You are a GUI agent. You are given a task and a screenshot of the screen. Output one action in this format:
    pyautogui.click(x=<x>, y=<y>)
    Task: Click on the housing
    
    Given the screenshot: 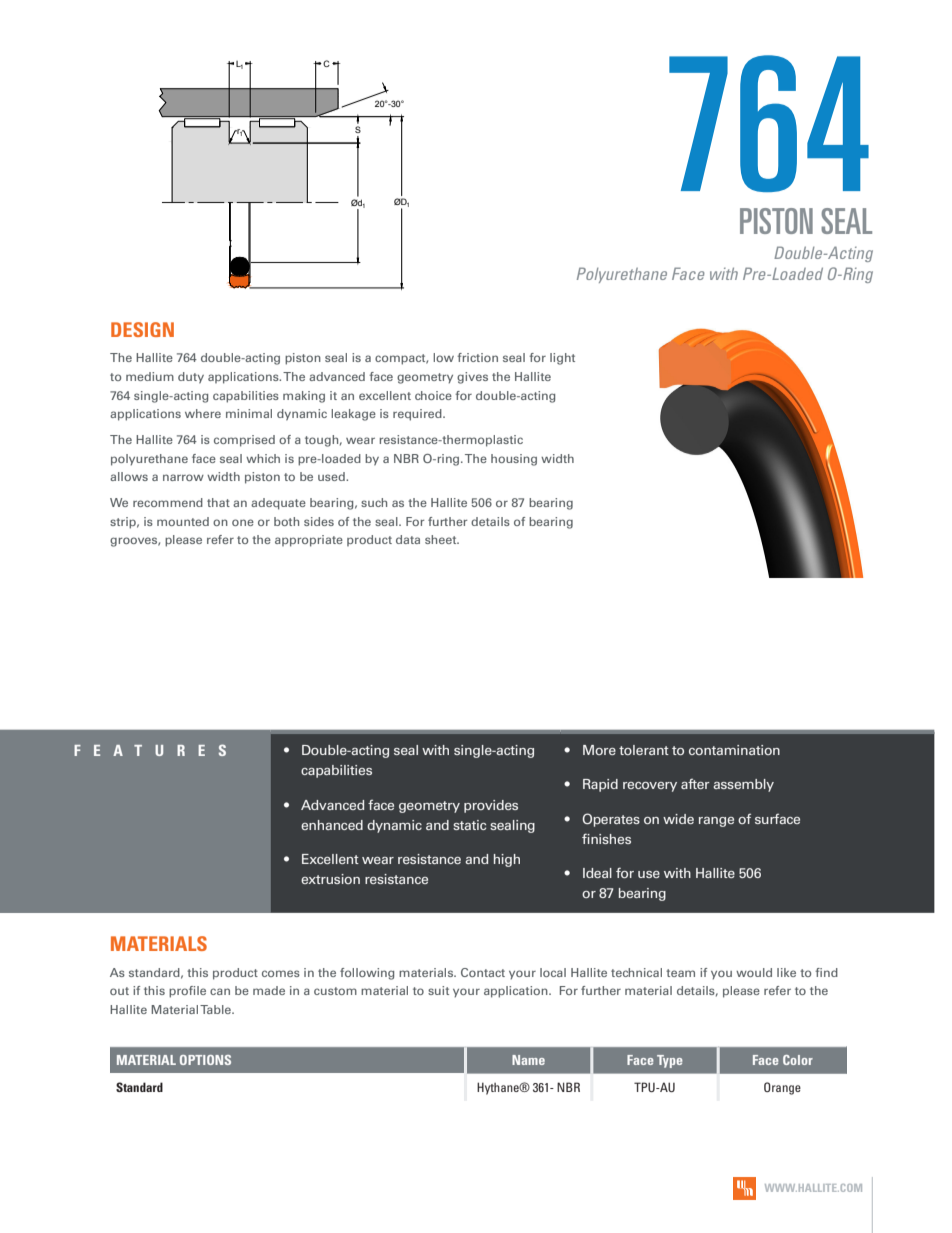 What is the action you would take?
    pyautogui.click(x=514, y=460)
